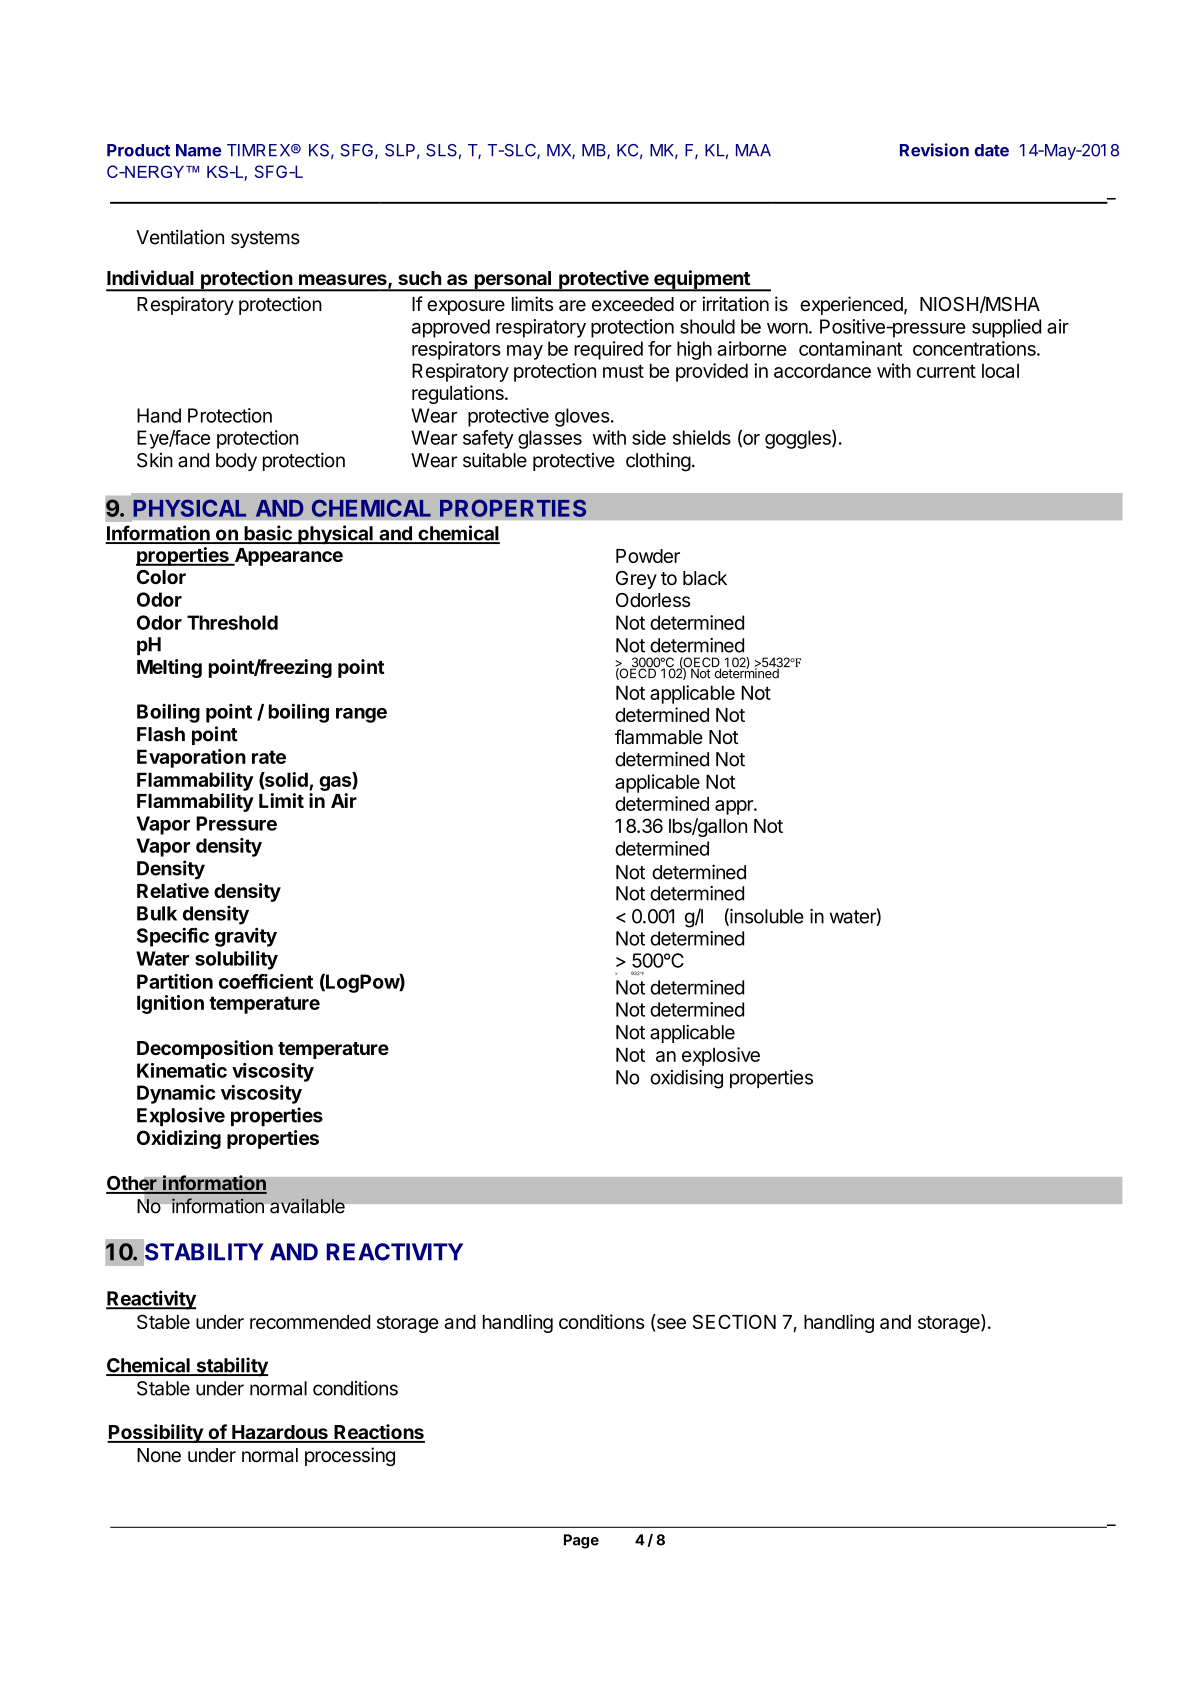 The image size is (1191, 1686). Describe the element at coordinates (659, 737) in the image. I see `flammable` at that location.
